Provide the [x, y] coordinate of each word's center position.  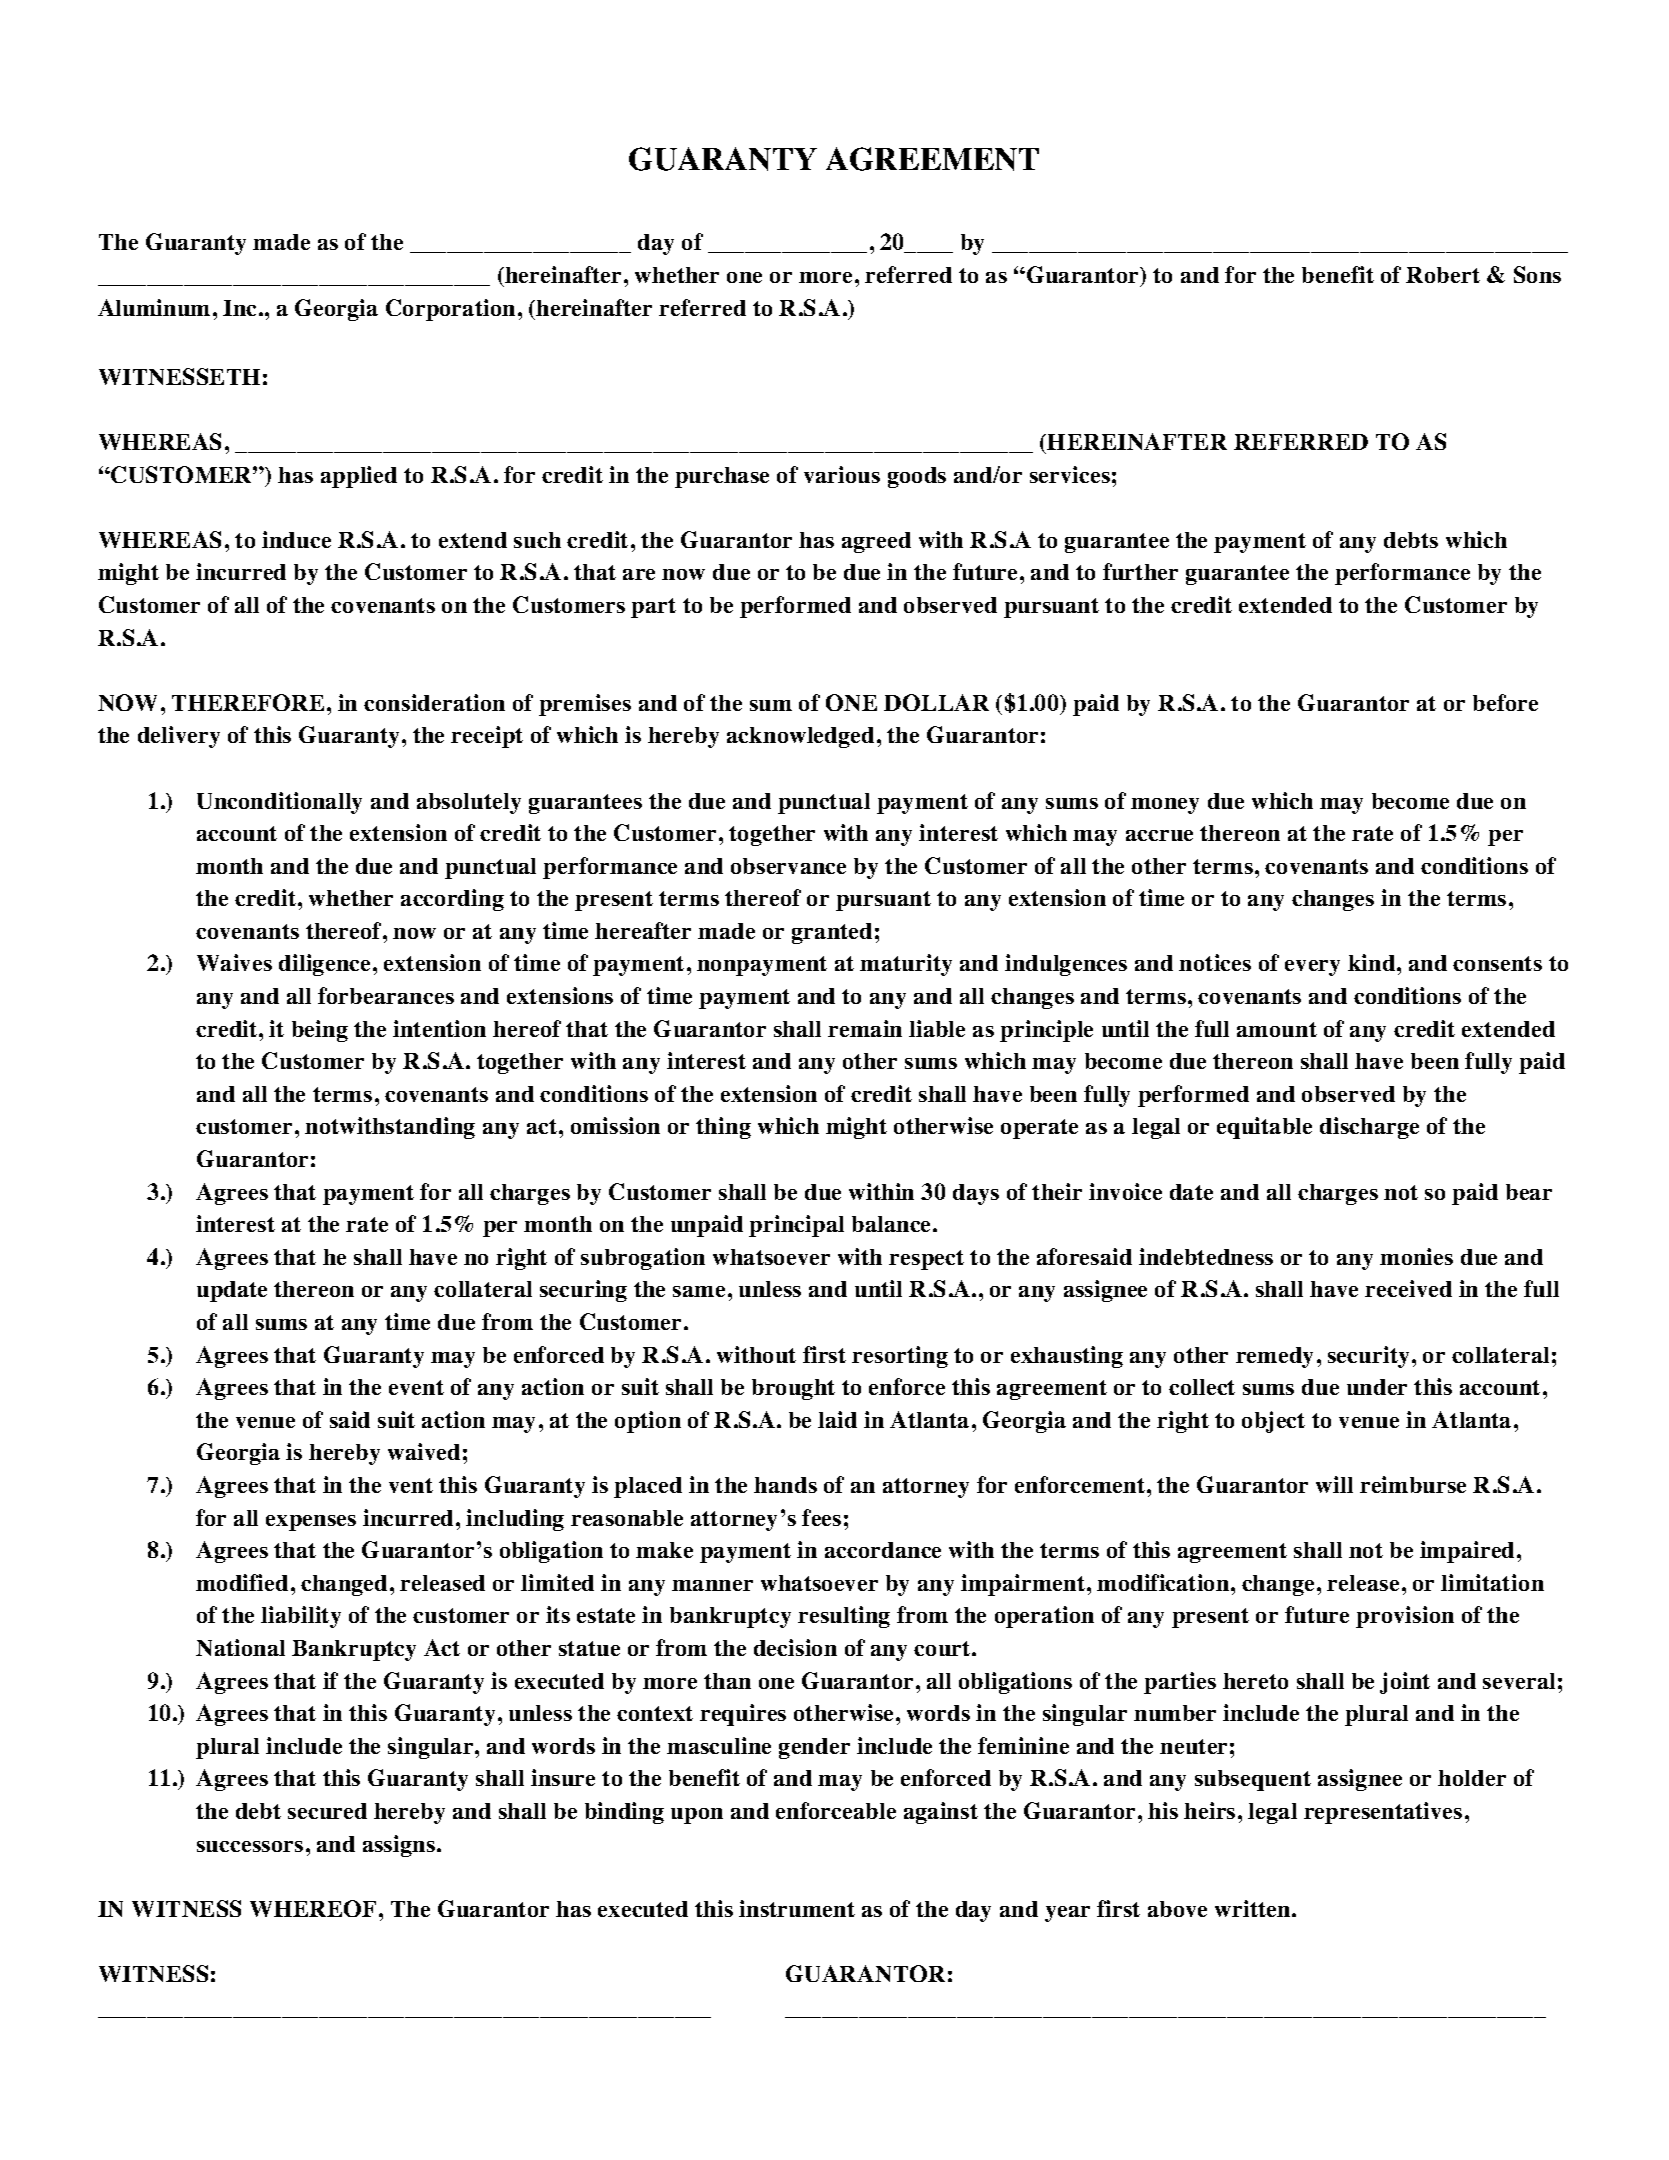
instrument [797, 1908]
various [842, 474]
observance [788, 866]
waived [424, 1451]
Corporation [450, 310]
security [1368, 1357]
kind [1373, 962]
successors [250, 1846]
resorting [900, 1357]
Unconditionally [279, 803]
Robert [1443, 275]
